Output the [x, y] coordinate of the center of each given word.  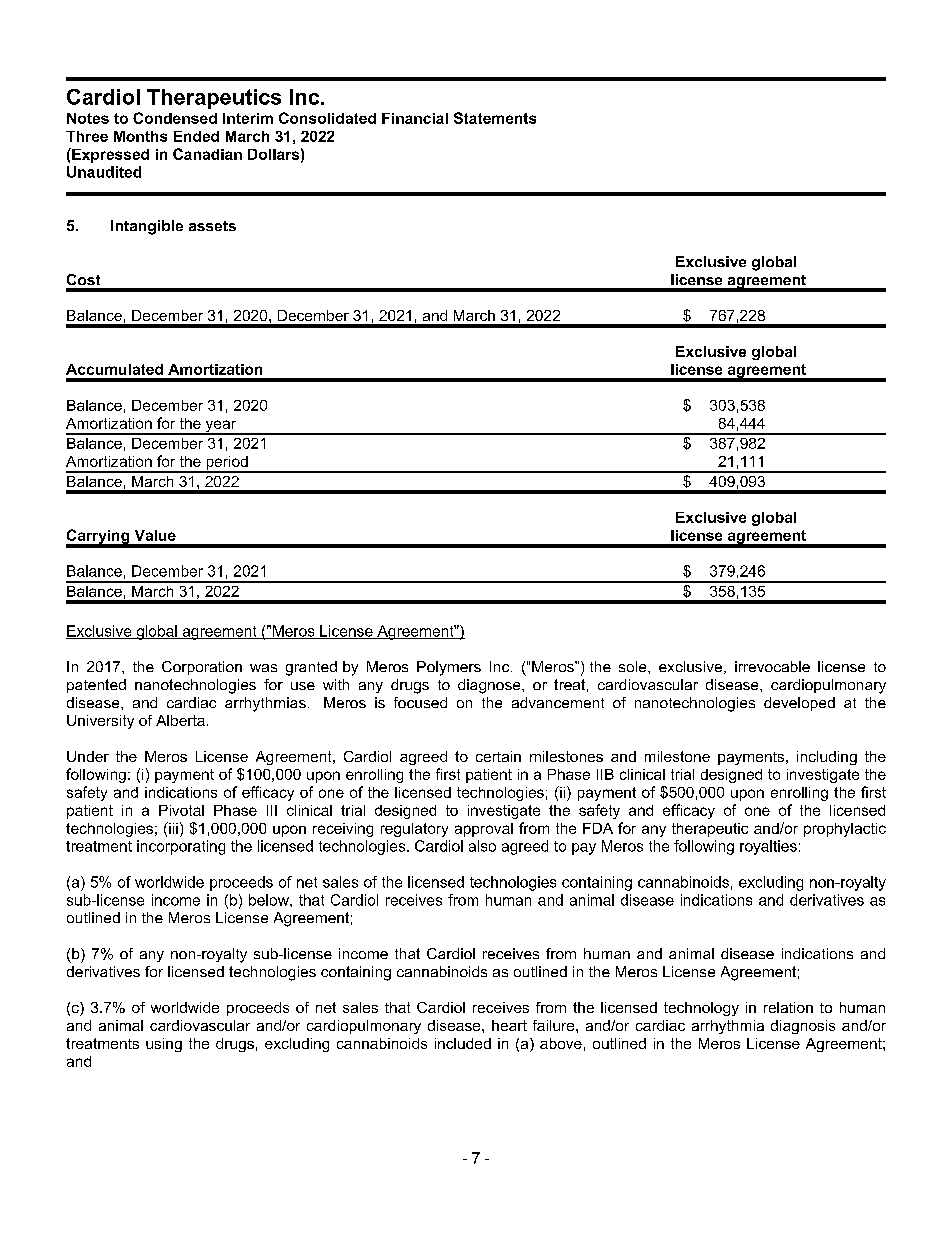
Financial [415, 118]
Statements [495, 118]
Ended [196, 136]
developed [799, 704]
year [221, 427]
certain [498, 756]
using [164, 1045]
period [227, 464]
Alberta [180, 720]
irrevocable [772, 666]
